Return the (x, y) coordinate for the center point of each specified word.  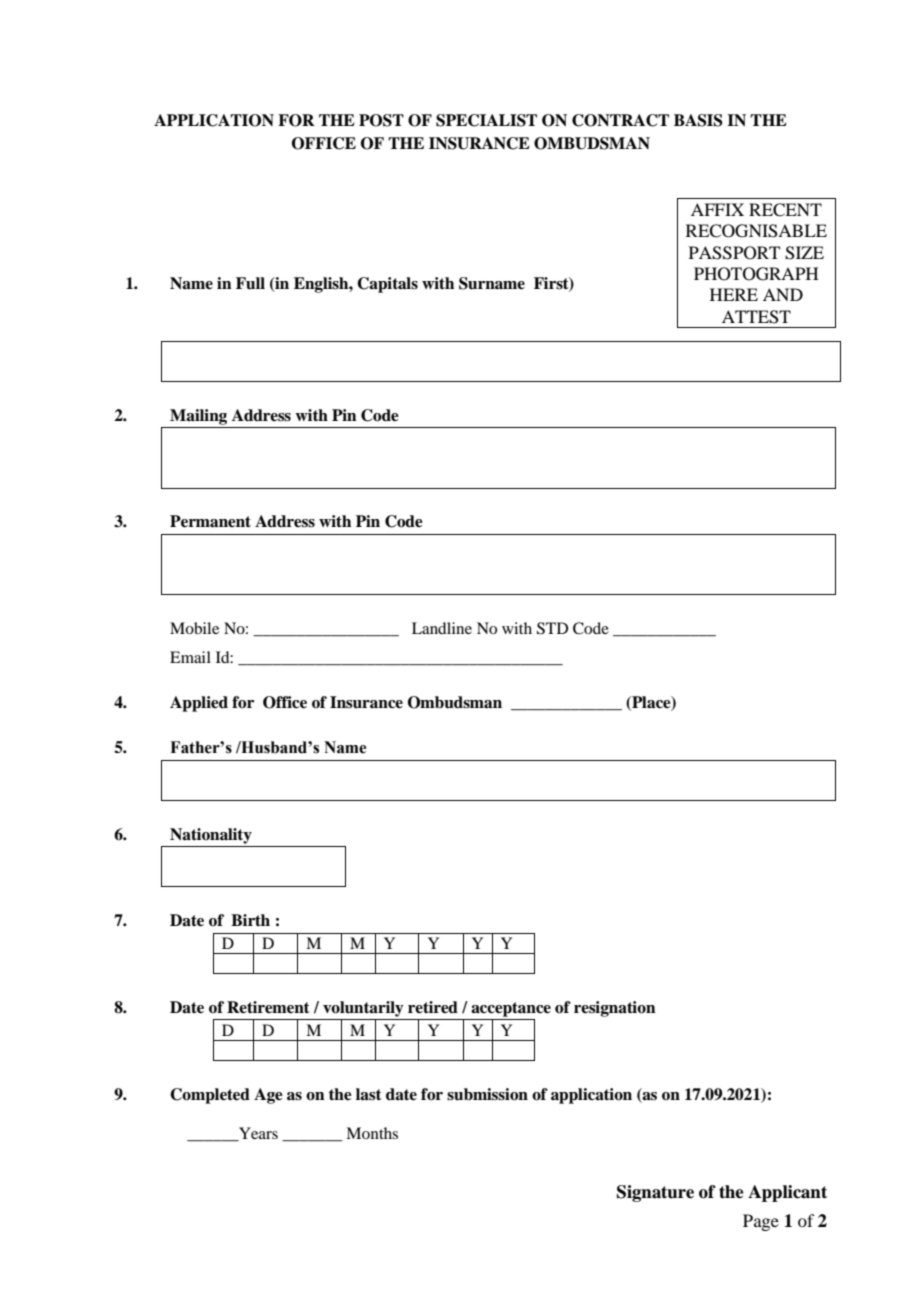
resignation (615, 1009)
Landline (442, 628)
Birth (250, 920)
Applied (199, 704)
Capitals (387, 285)
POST (381, 120)
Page (761, 1222)
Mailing (198, 417)
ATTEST (756, 317)
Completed (210, 1096)
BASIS (698, 120)
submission (487, 1094)
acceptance (511, 1009)
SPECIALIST (486, 120)
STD (552, 628)
